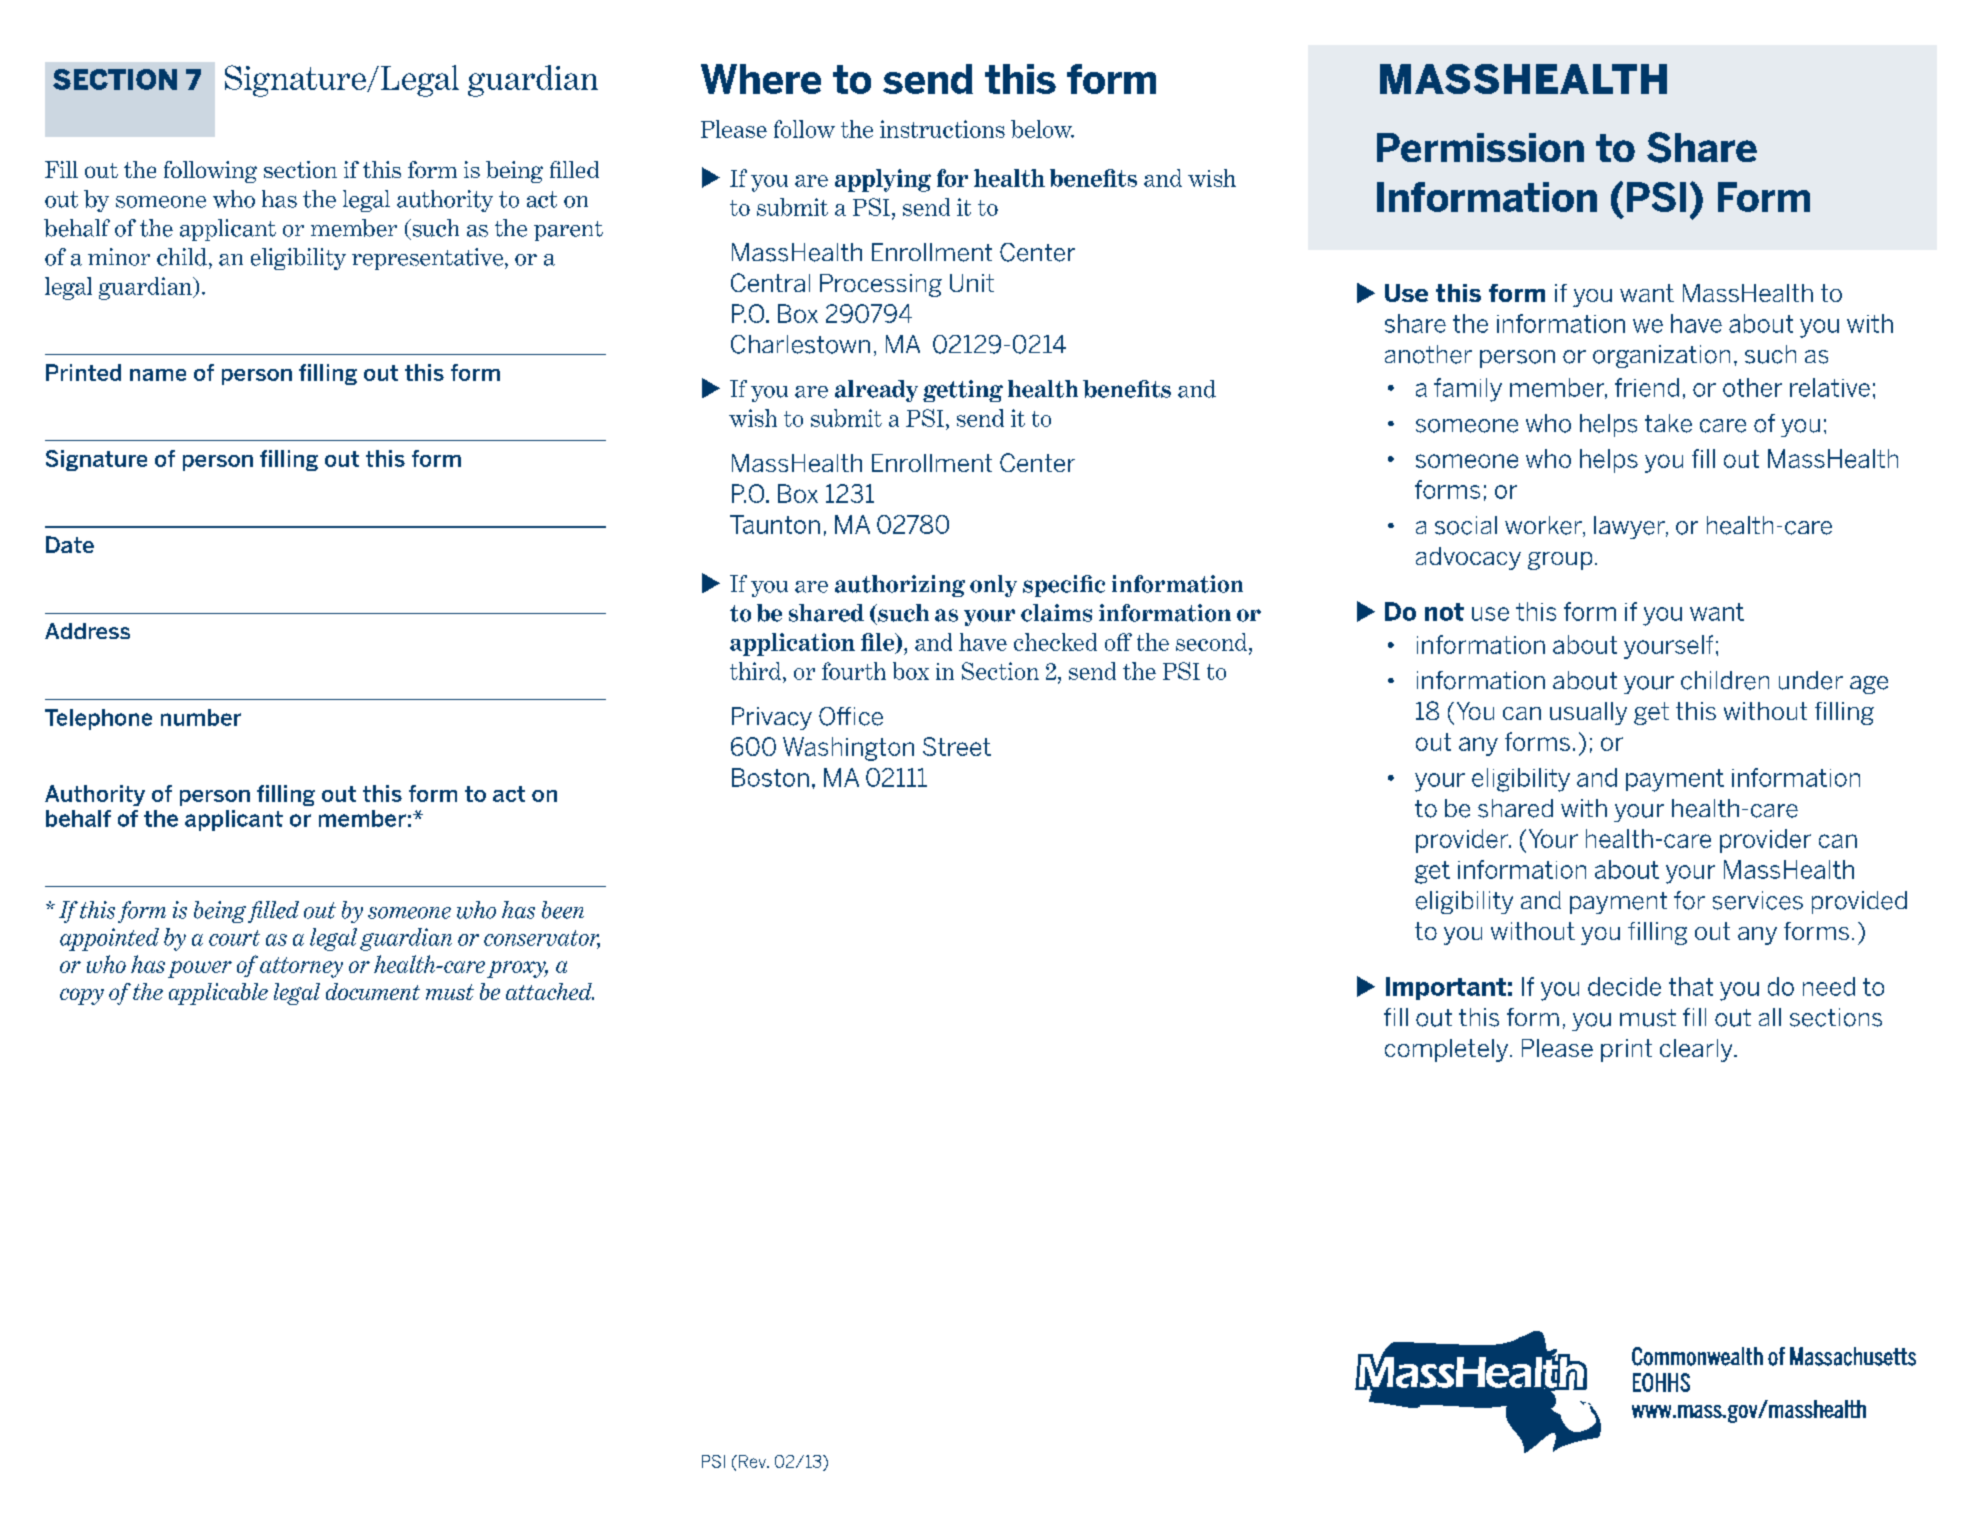 The width and height of the document is (1961, 1516). What do you see at coordinates (1668, 423) in the document?
I see `take` at bounding box center [1668, 423].
